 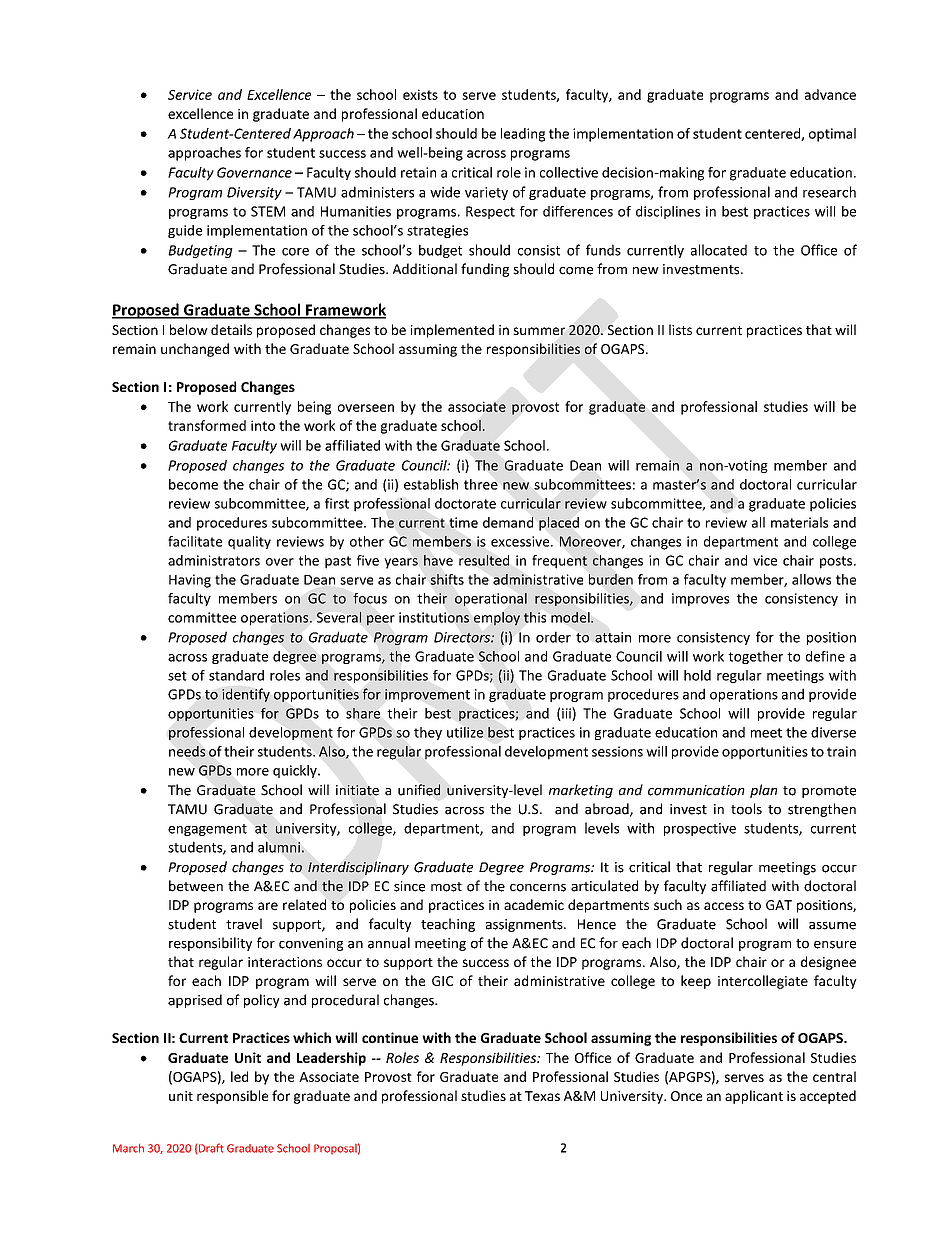 I want to click on utilize, so click(x=465, y=732).
